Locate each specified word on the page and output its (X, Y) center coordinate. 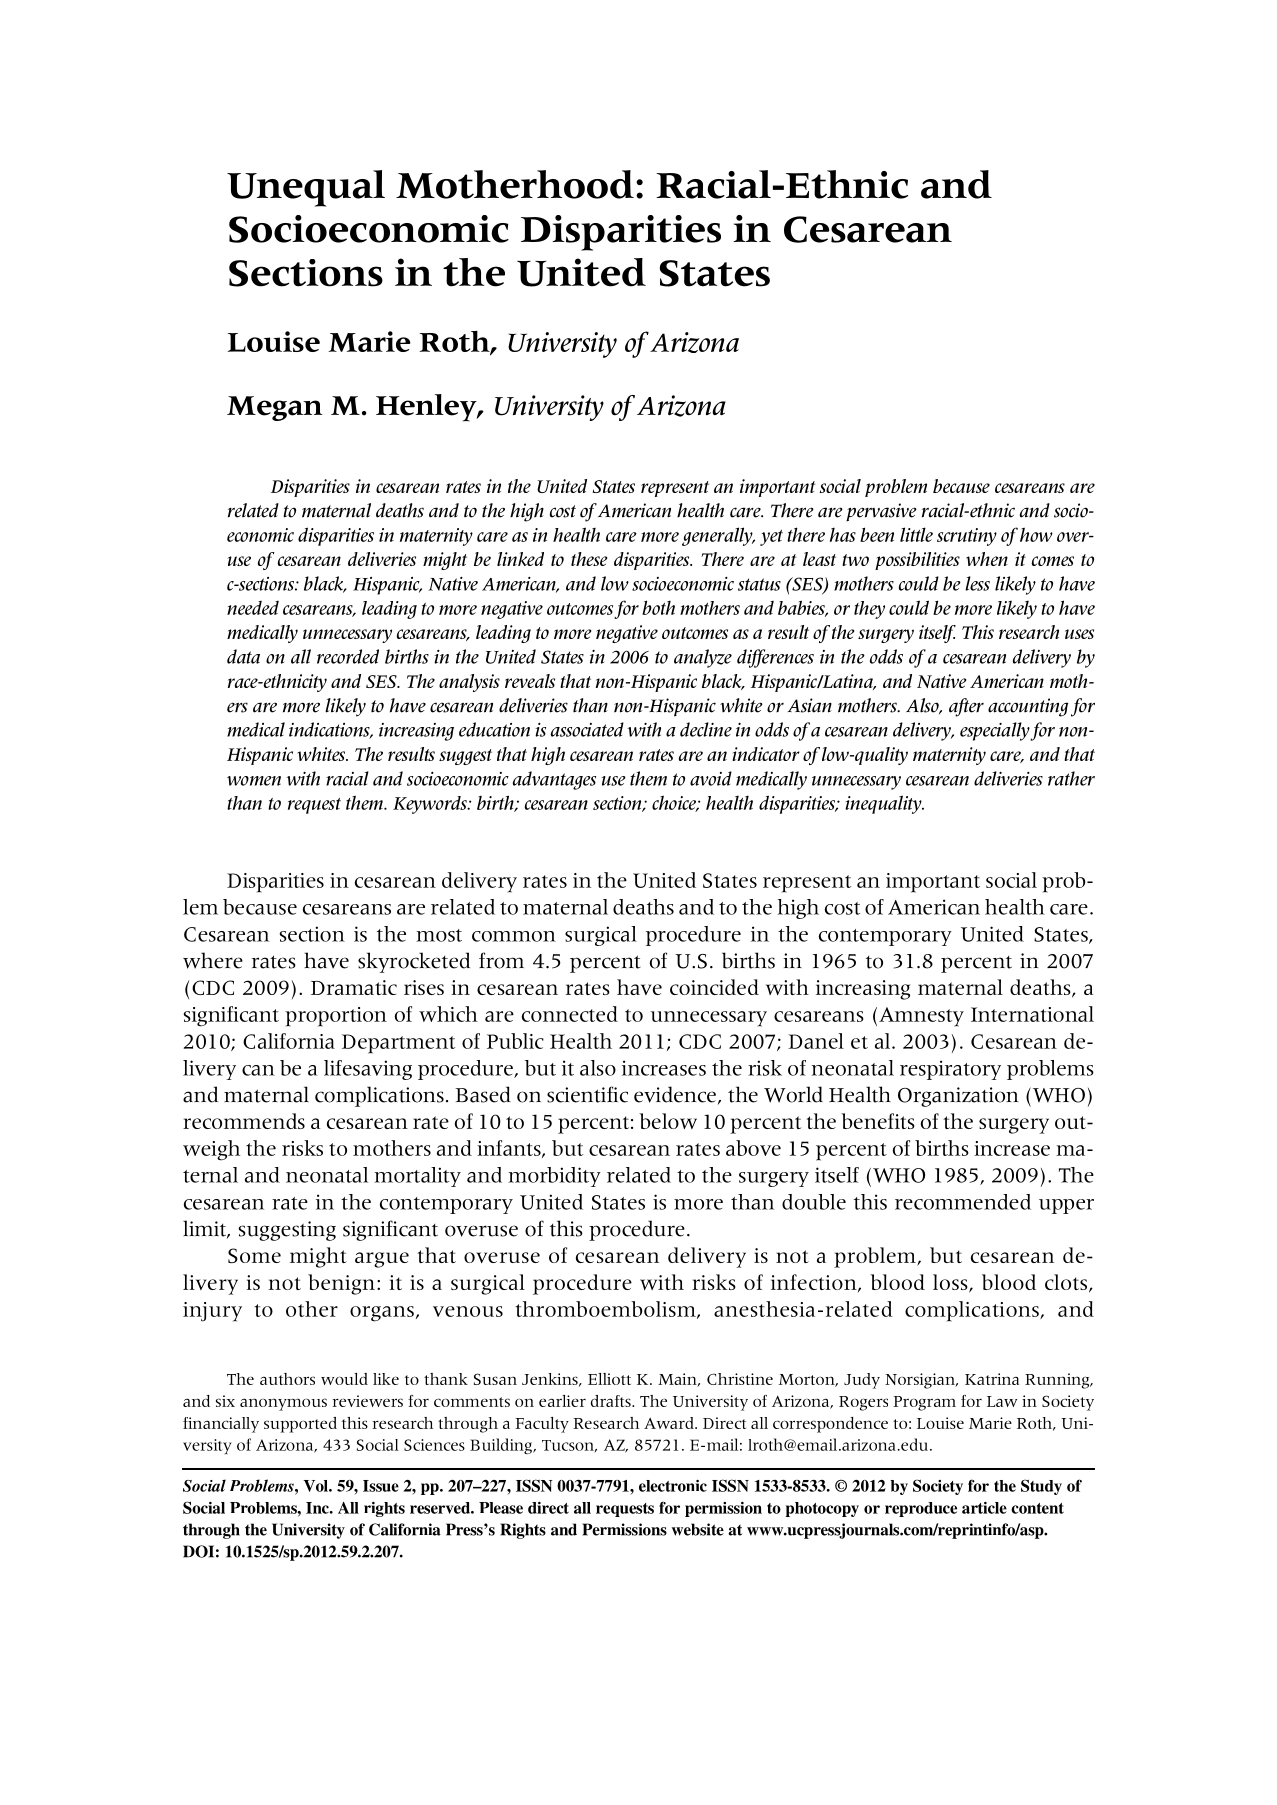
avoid (711, 778)
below (668, 1121)
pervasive (881, 512)
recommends (244, 1121)
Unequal (306, 188)
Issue (381, 1486)
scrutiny (967, 537)
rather (1071, 778)
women (254, 781)
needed (253, 608)
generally (718, 536)
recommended (963, 1202)
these (589, 559)
